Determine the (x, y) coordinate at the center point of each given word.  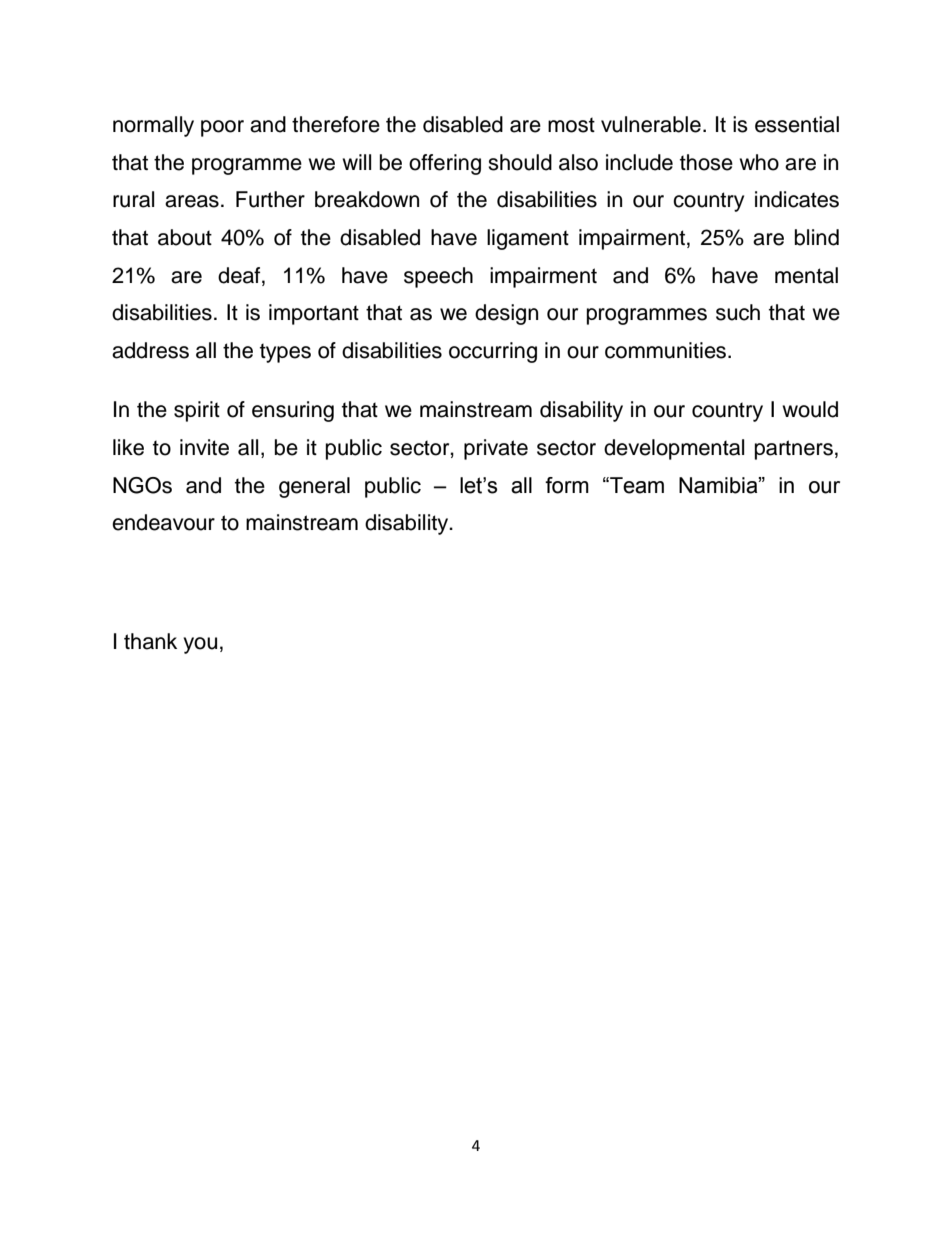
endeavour (163, 522)
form (567, 485)
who (759, 162)
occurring (493, 352)
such (738, 312)
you (200, 645)
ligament (528, 239)
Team (636, 485)
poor (222, 128)
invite (204, 447)
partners (794, 450)
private (496, 449)
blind (817, 237)
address (150, 350)
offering (445, 164)
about (185, 237)
